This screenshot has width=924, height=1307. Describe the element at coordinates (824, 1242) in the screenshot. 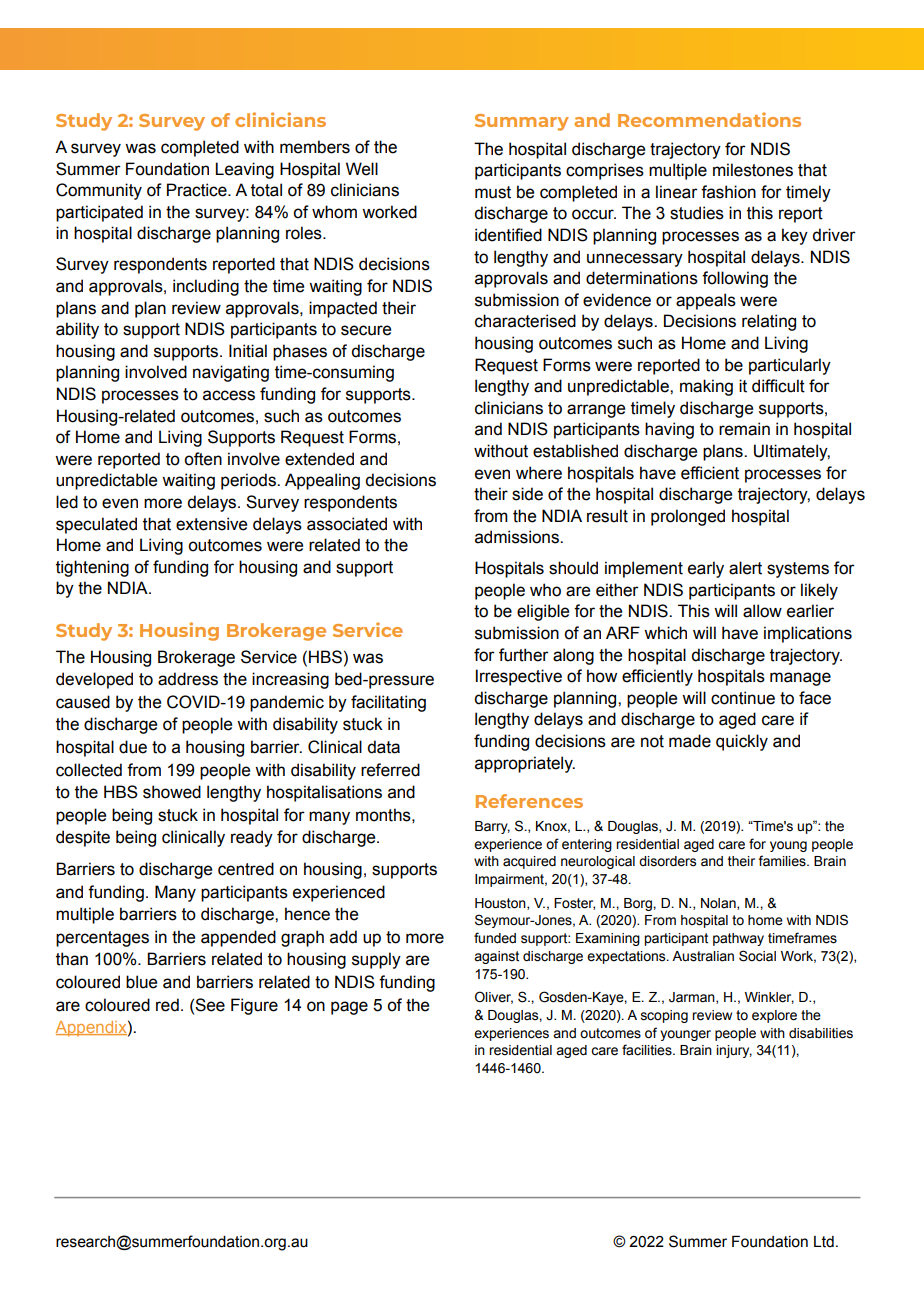

I see `Ltd` at that location.
